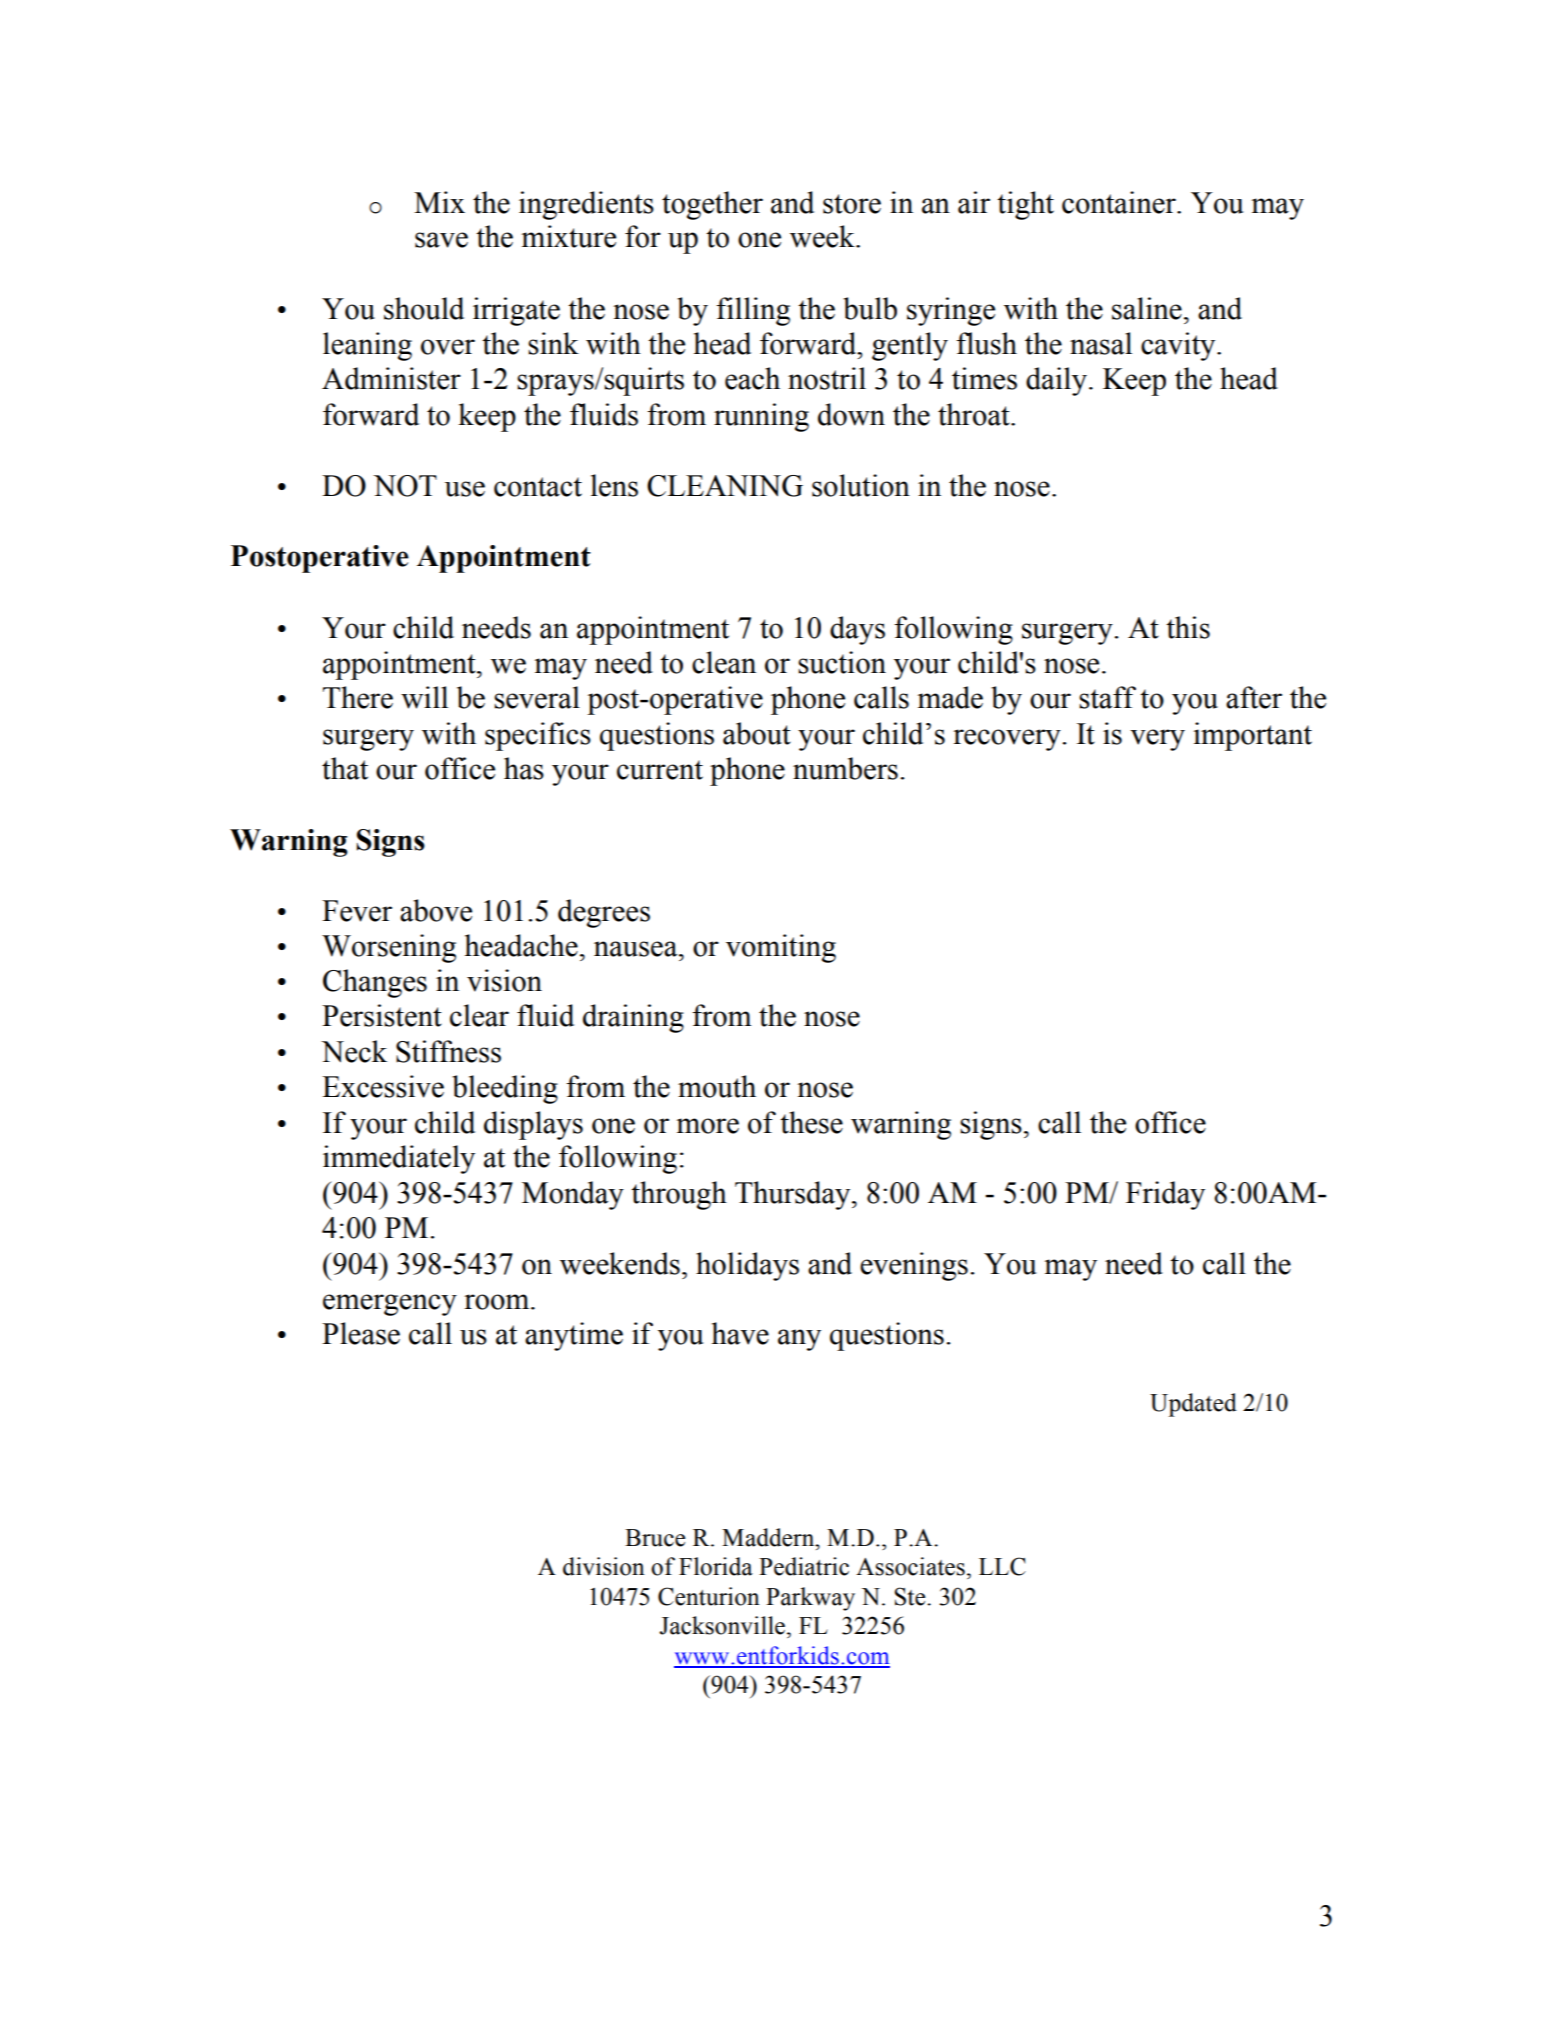 The width and height of the screenshot is (1564, 2024). What do you see at coordinates (852, 204) in the screenshot?
I see `store` at bounding box center [852, 204].
